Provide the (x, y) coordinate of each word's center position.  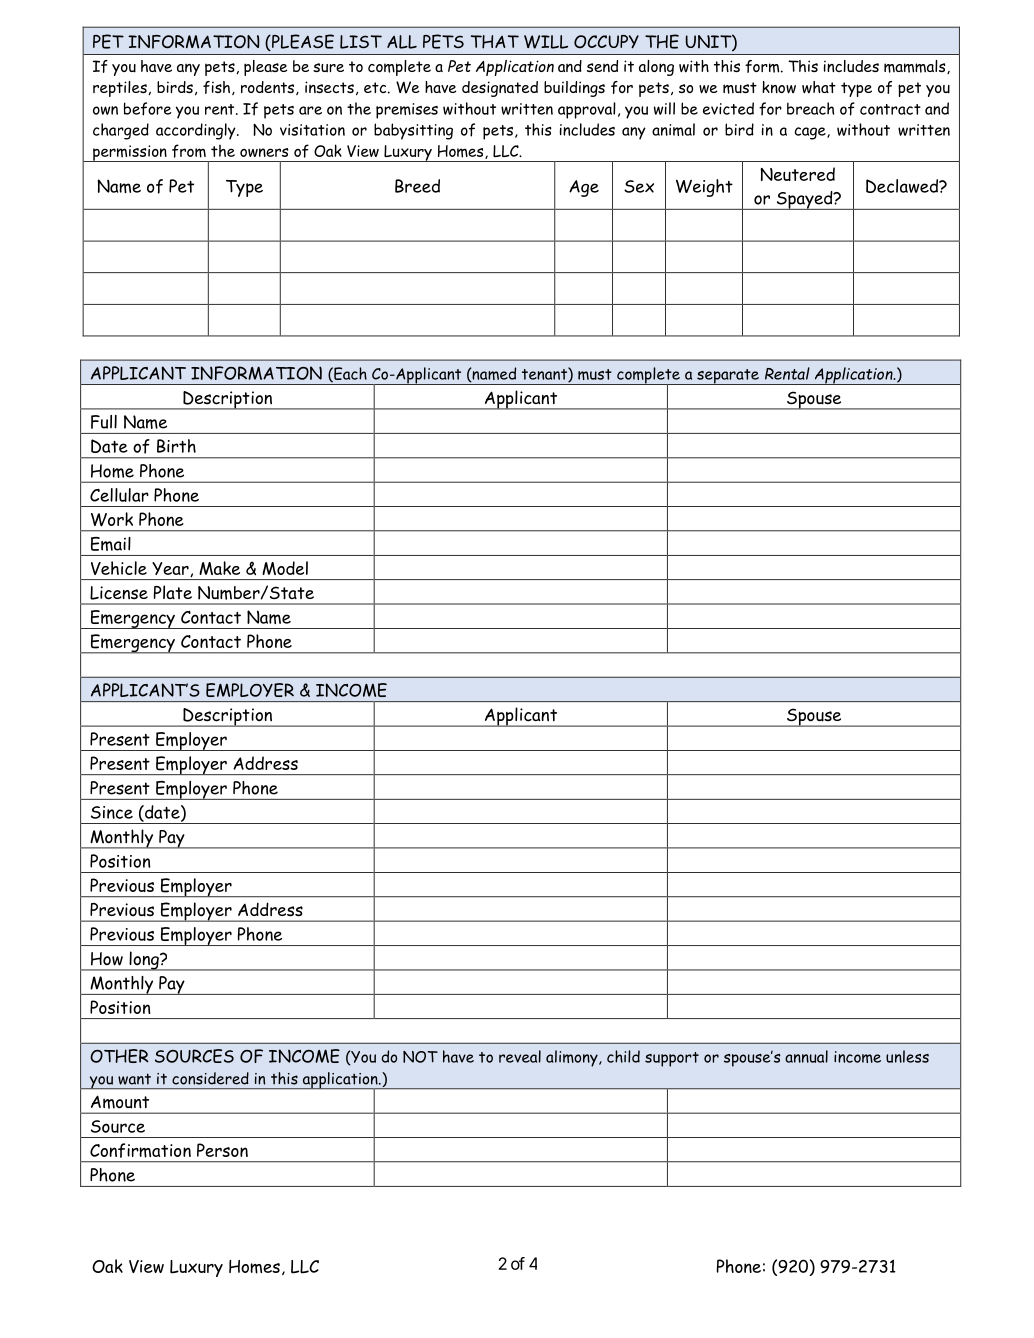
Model (285, 568)
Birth (176, 446)
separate (728, 377)
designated (500, 89)
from (189, 151)
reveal (520, 1056)
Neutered (797, 174)
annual (806, 1056)
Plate (173, 592)
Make (219, 568)
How (107, 959)
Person (222, 1150)
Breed (417, 186)
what (819, 87)
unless (907, 1056)
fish (218, 88)
